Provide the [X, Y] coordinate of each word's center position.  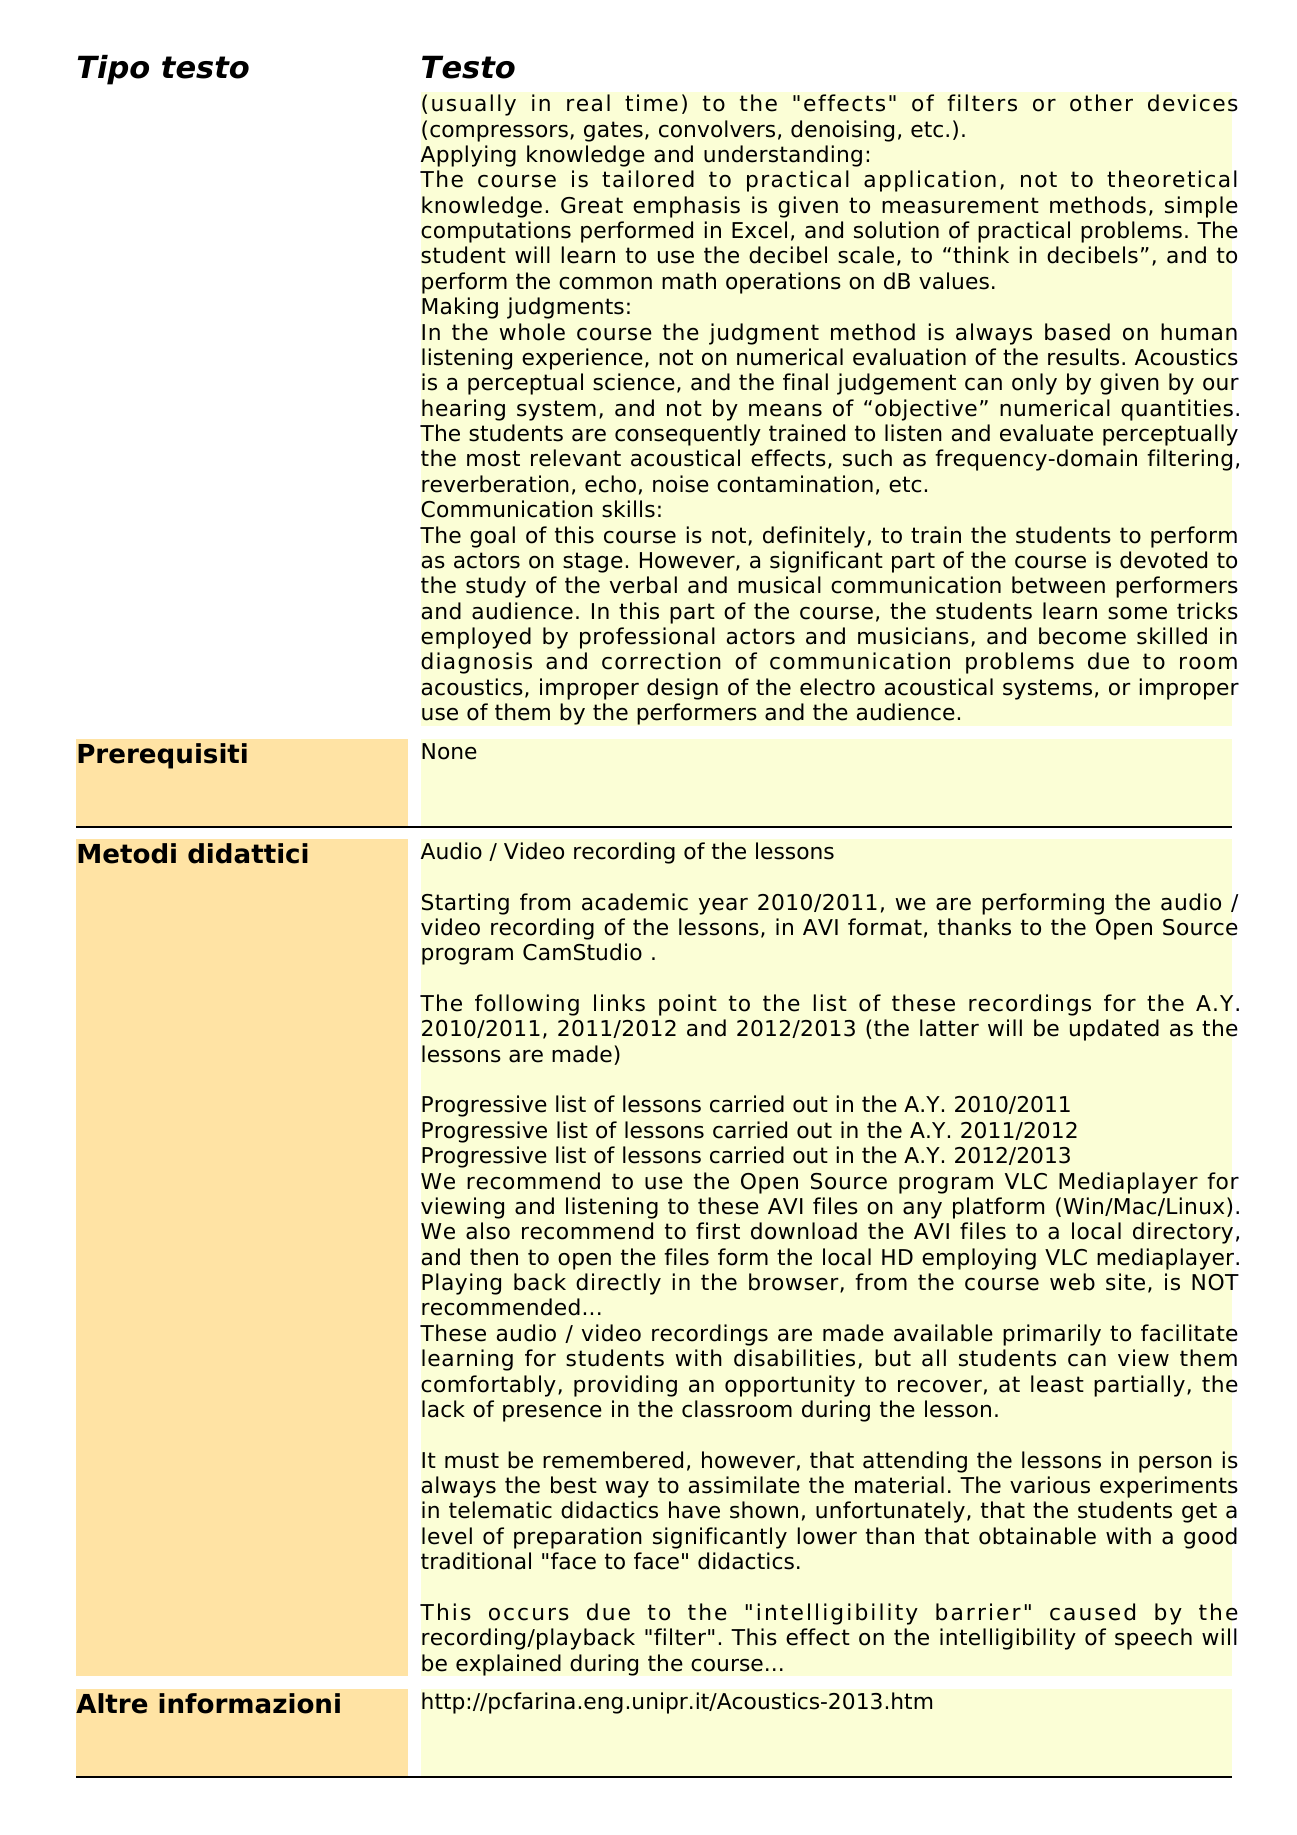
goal [492, 537]
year [723, 906]
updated [1114, 1030]
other [1101, 103]
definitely [814, 537]
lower [827, 1536]
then [494, 1257]
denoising [842, 131]
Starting [465, 904]
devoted [1163, 560]
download [804, 1231]
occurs [529, 1614]
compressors [499, 133]
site [1125, 1282]
